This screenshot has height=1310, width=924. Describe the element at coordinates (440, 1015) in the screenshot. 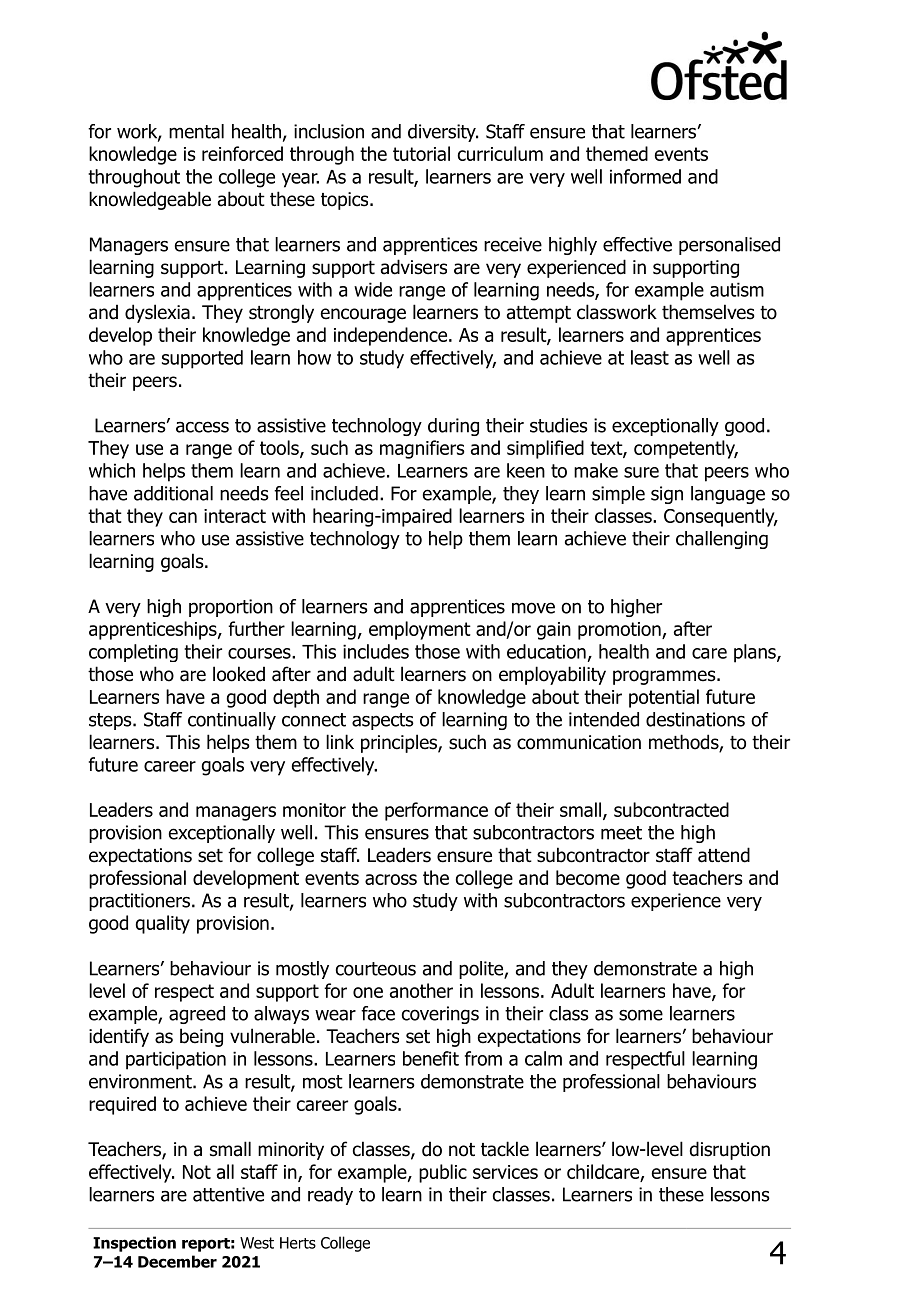

I see `coverings` at that location.
